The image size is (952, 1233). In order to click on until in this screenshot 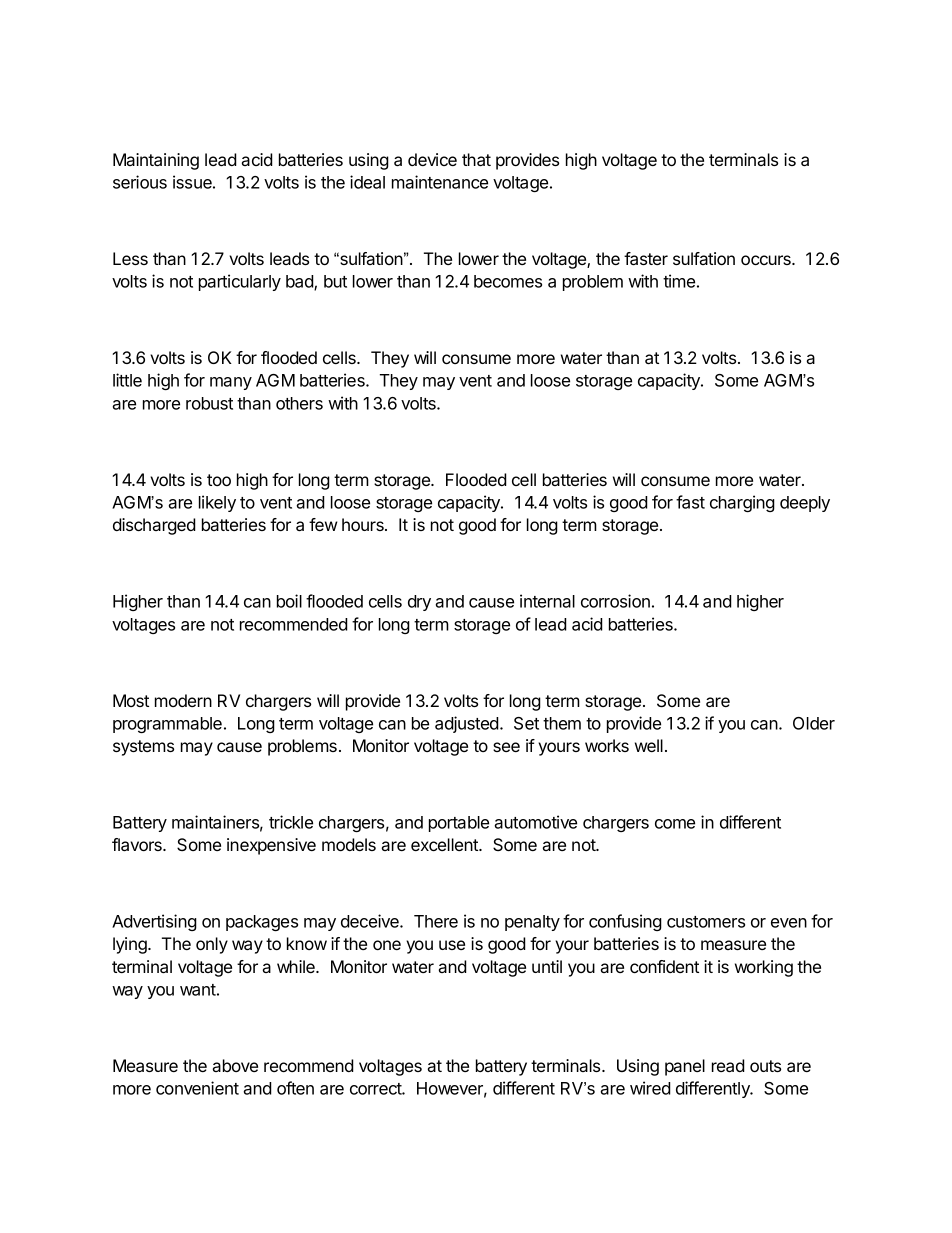, I will do `click(547, 966)`.
